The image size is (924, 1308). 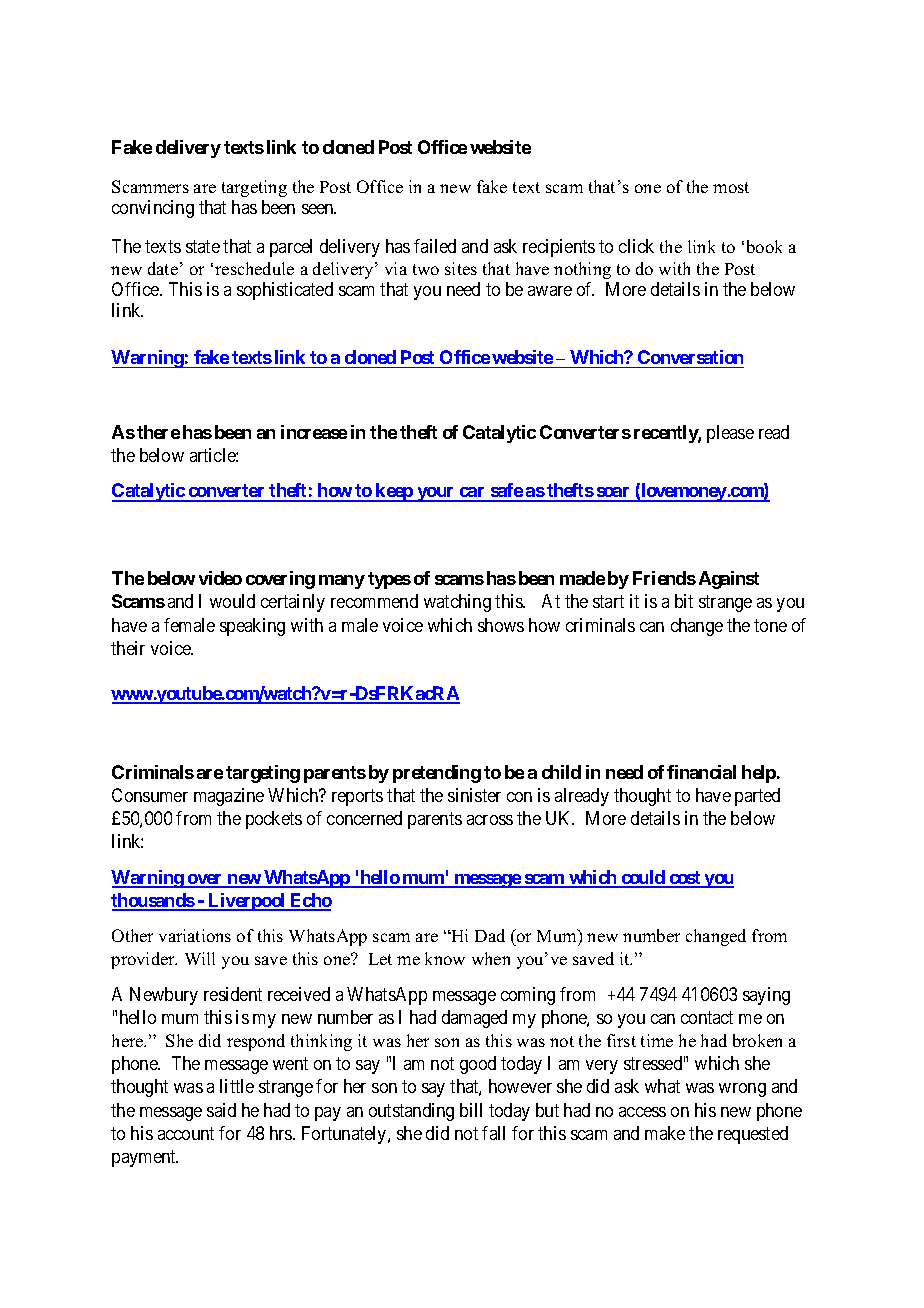 What do you see at coordinates (186, 1133) in the image?
I see `account` at bounding box center [186, 1133].
